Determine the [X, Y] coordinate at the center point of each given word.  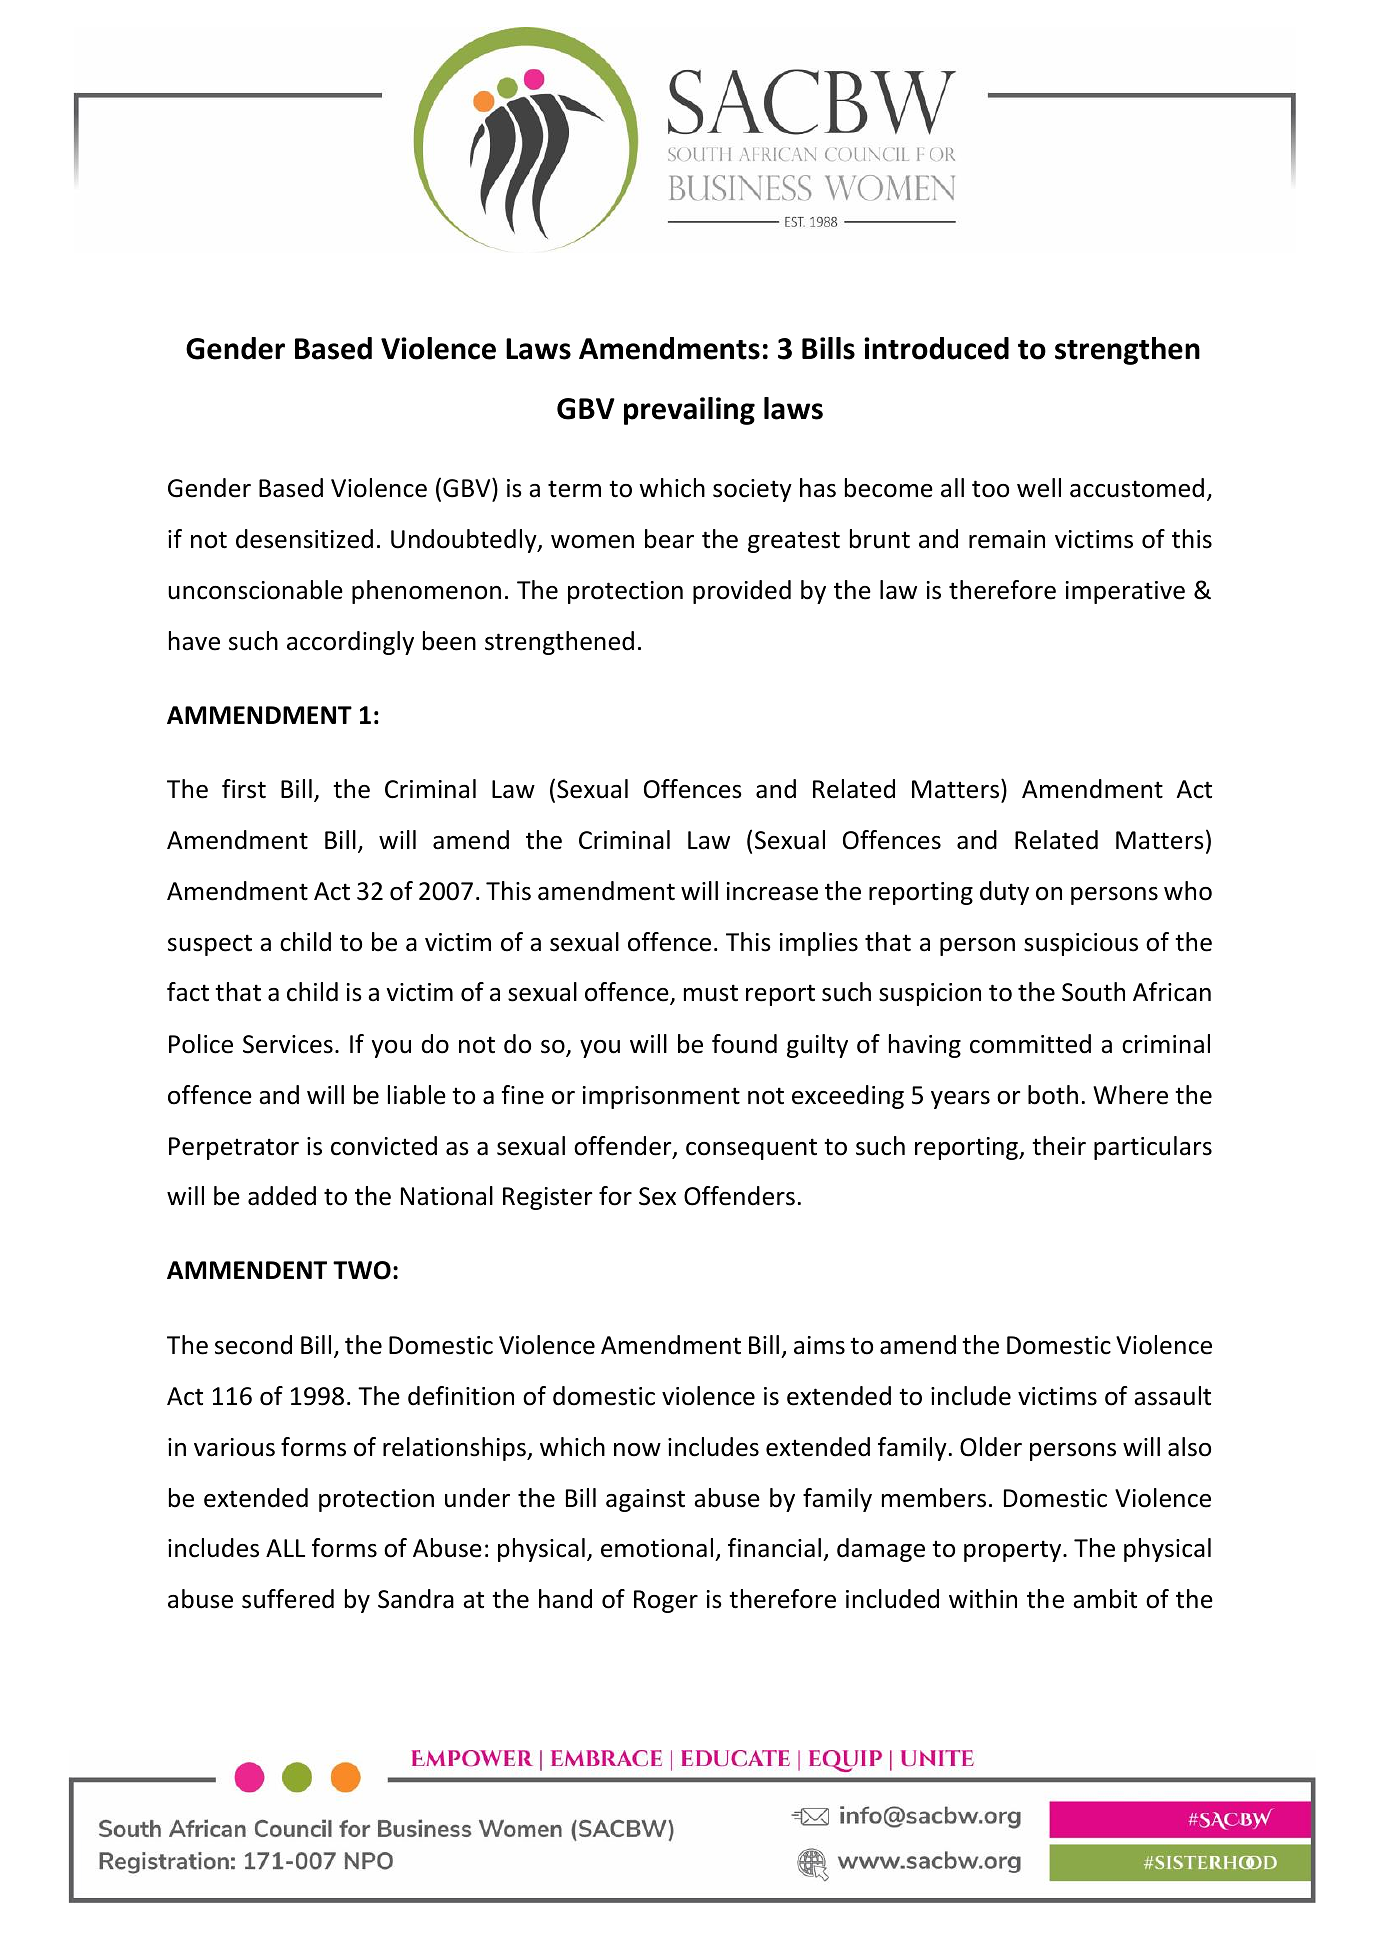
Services [288, 1044]
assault [1172, 1396]
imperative [1125, 592]
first [244, 789]
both [1053, 1095]
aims [819, 1345]
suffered [288, 1599]
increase [772, 891]
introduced [936, 348]
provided [742, 592]
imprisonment [661, 1097]
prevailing [689, 411]
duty [1004, 893]
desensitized [304, 539]
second [253, 1345]
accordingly [350, 643]
